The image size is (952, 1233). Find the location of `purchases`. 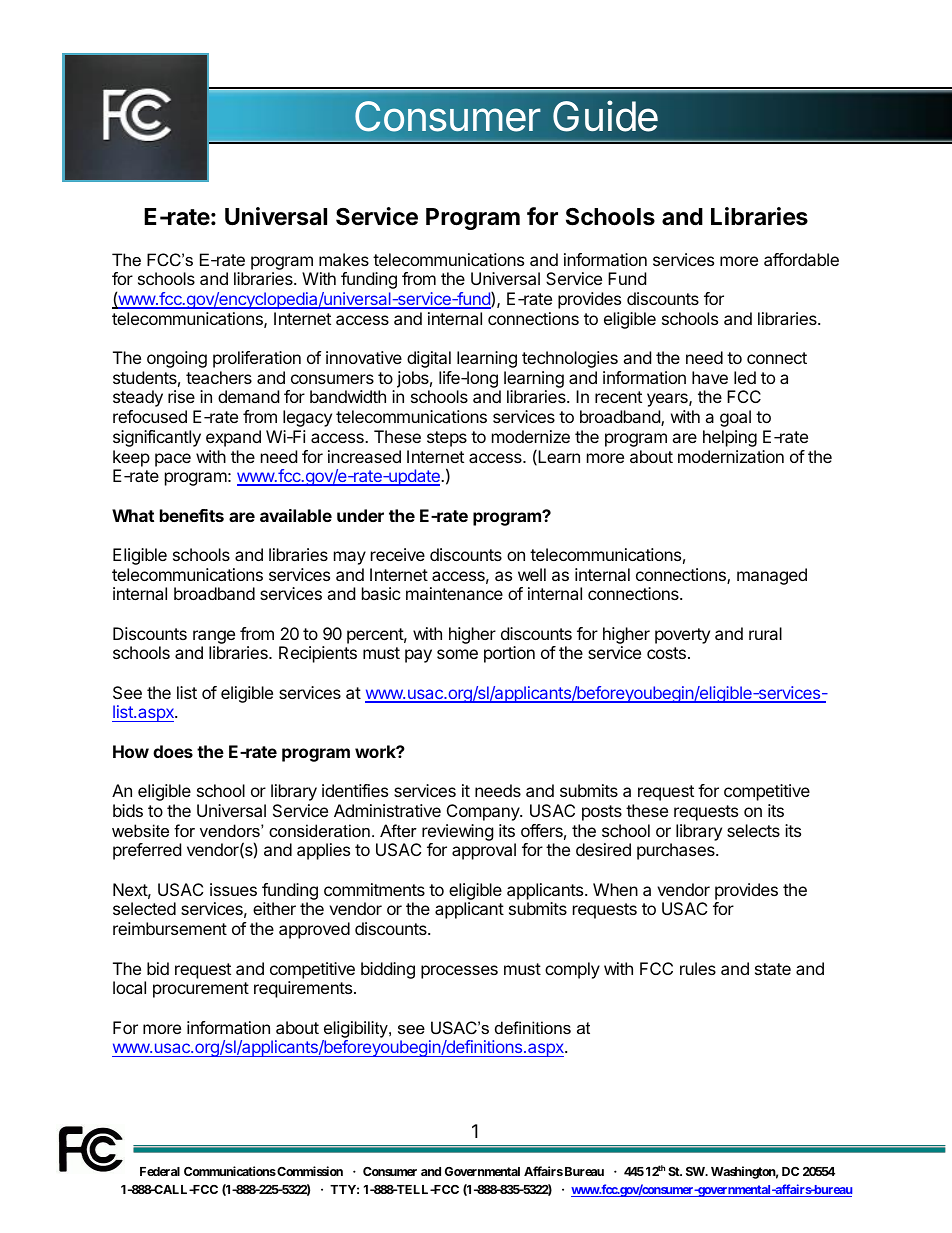

purchases is located at coordinates (677, 851).
